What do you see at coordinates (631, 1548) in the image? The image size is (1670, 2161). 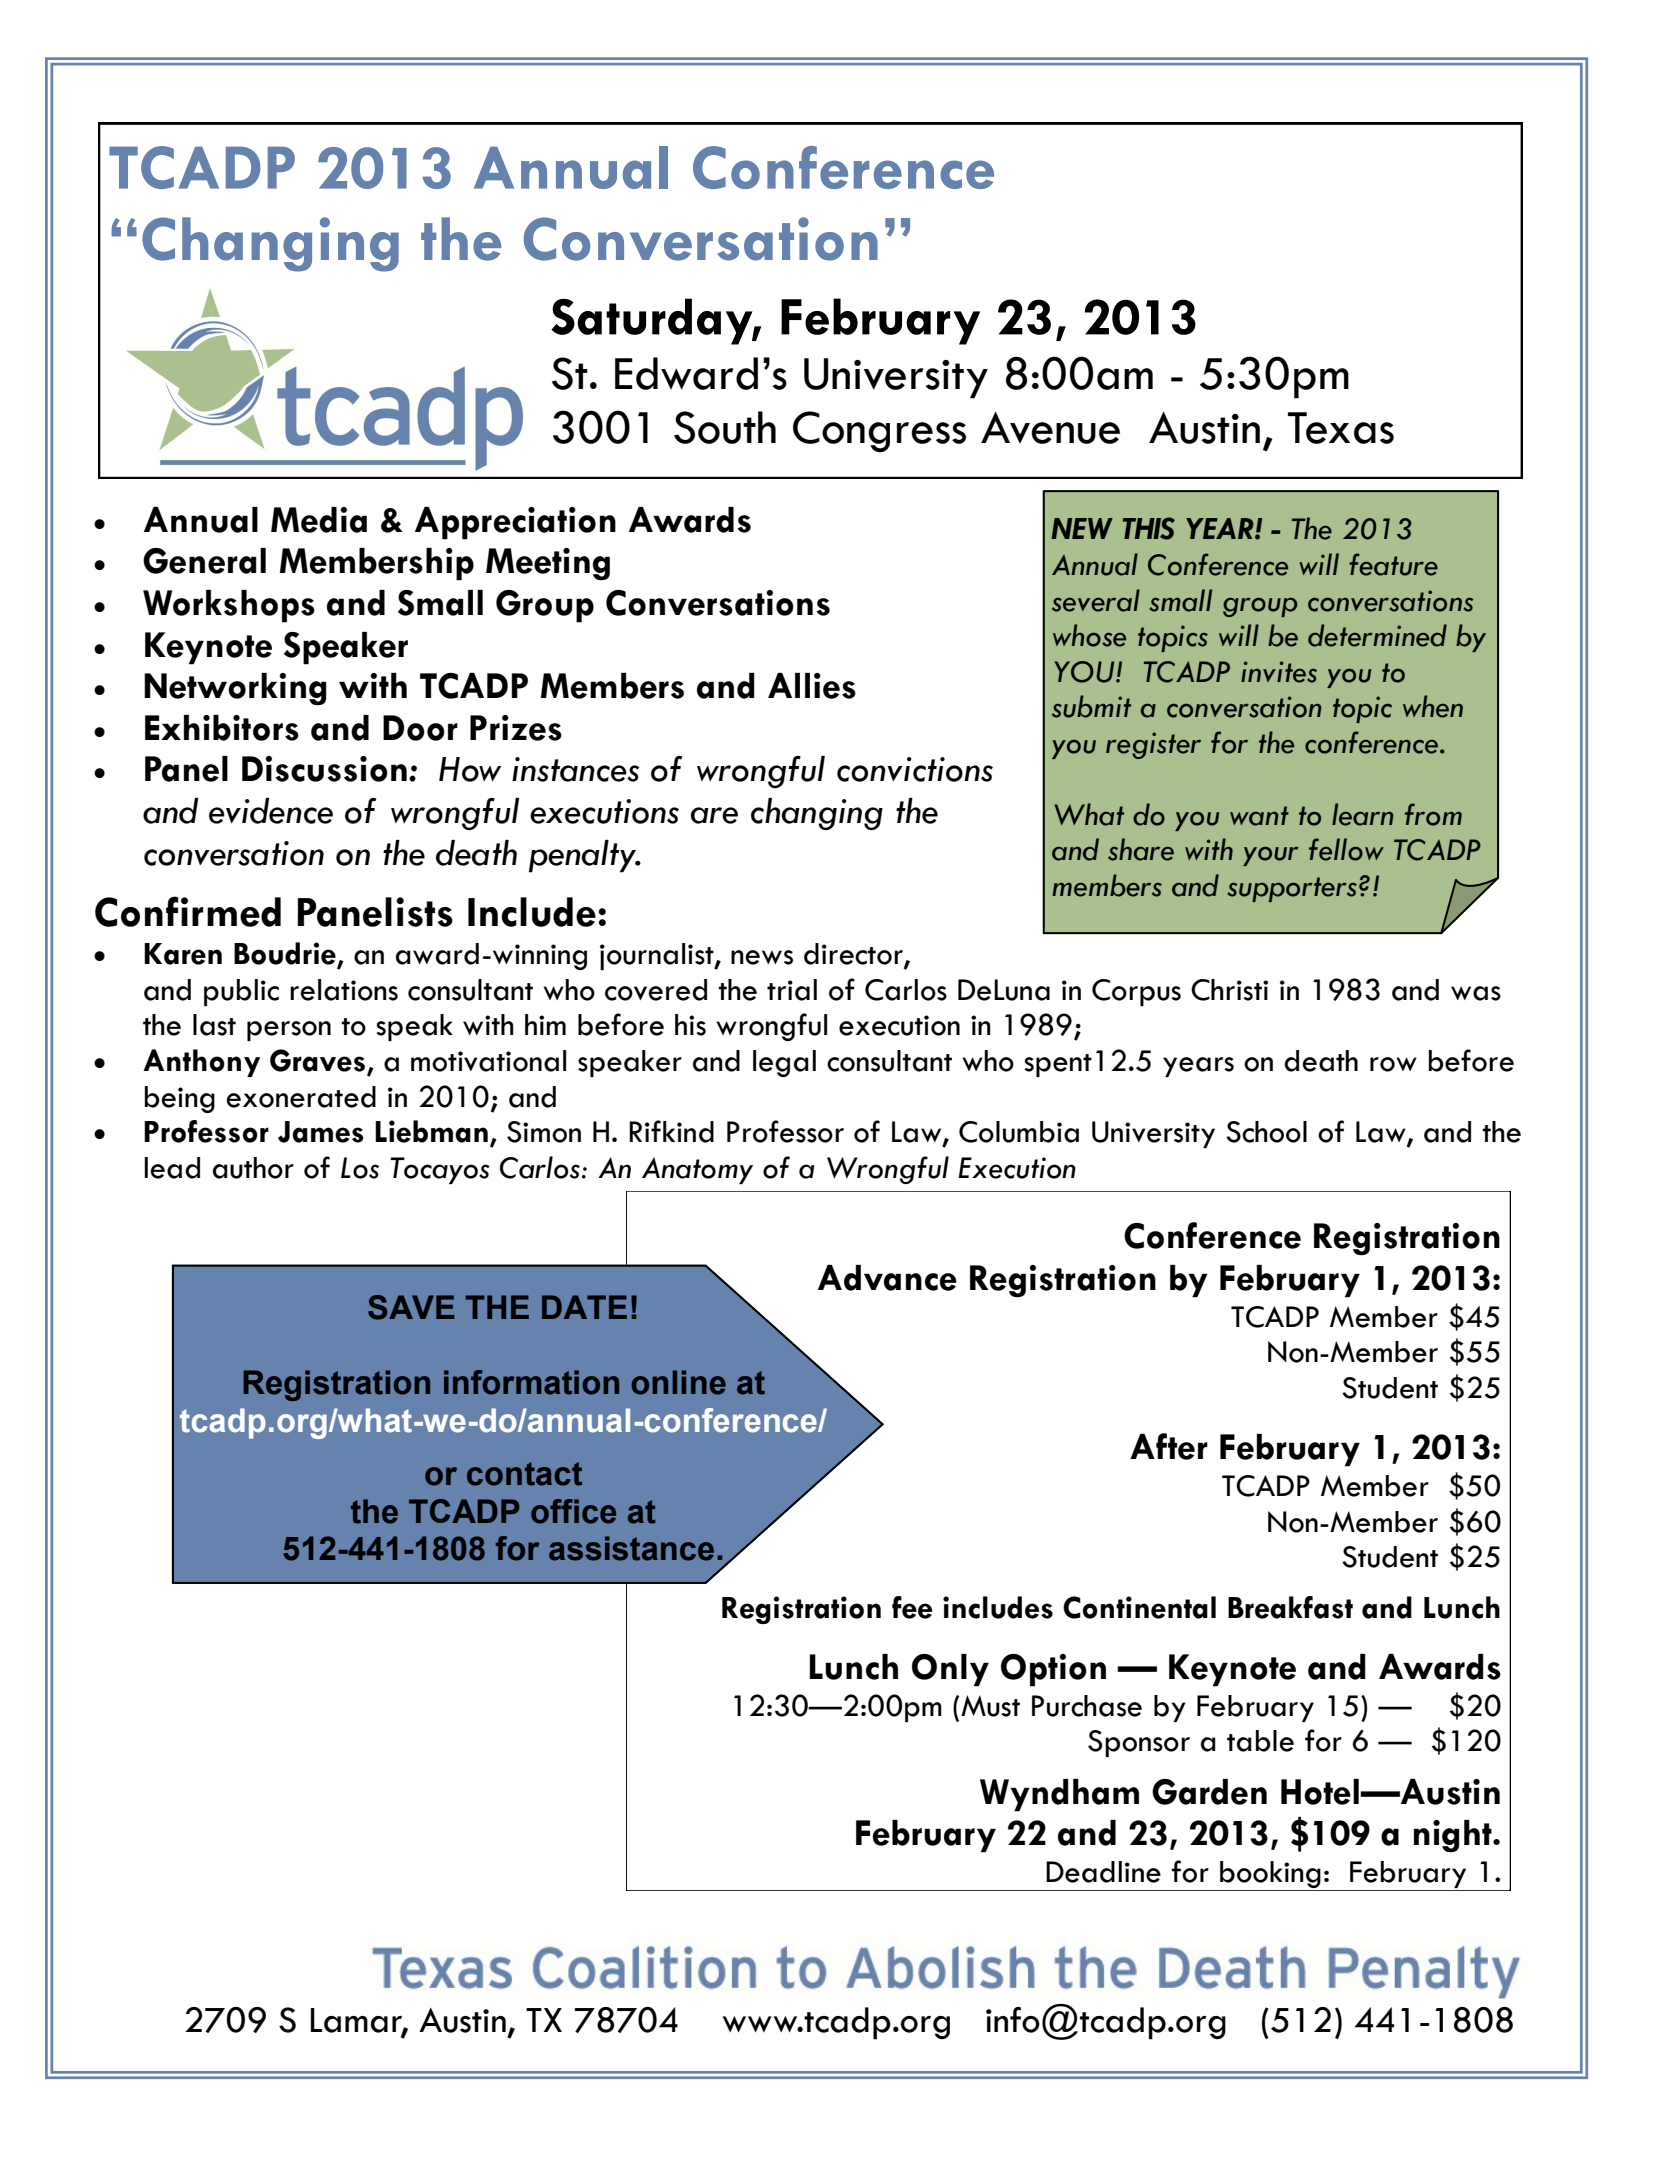 I see `assistance` at bounding box center [631, 1548].
